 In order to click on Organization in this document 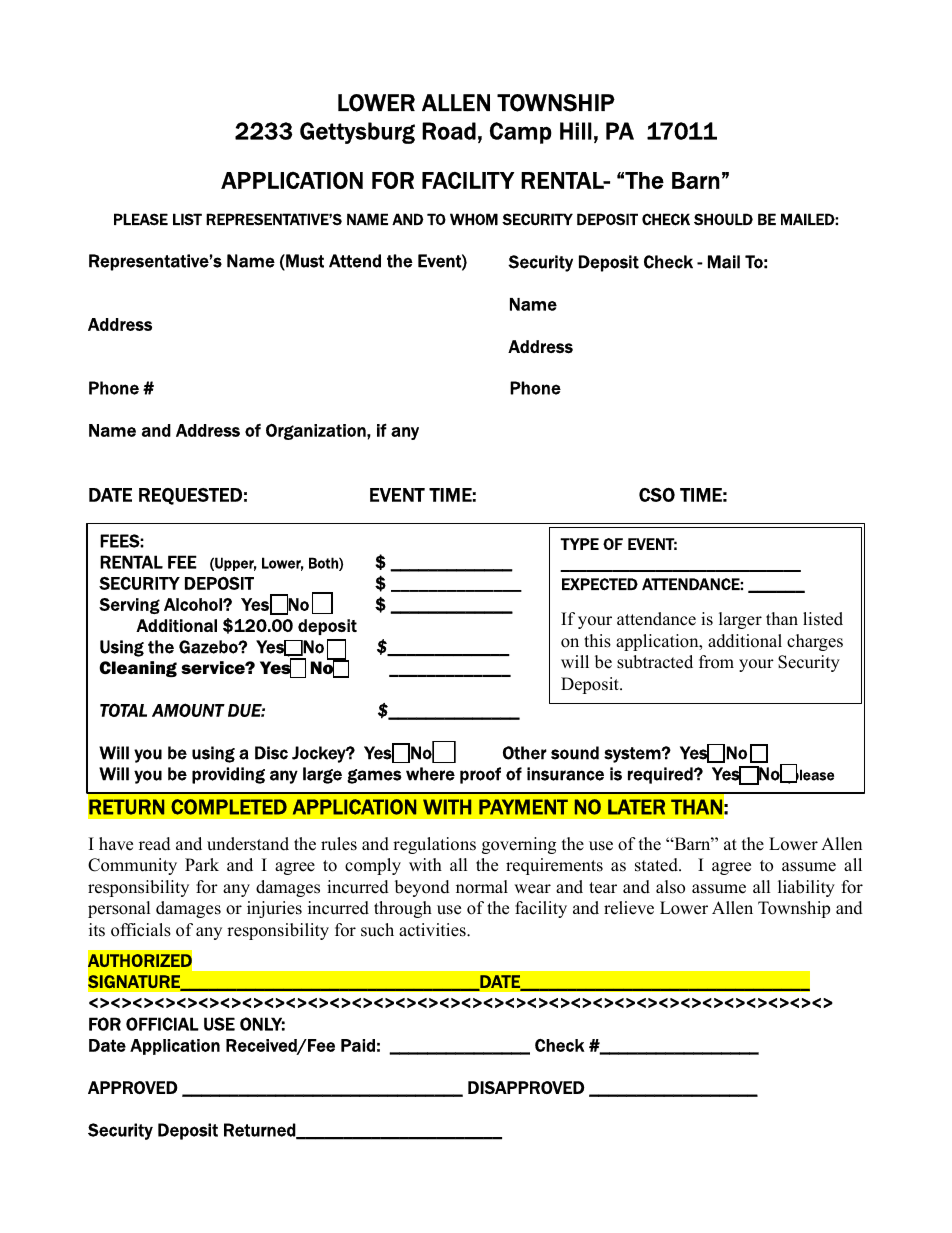, I will do `click(317, 432)`.
